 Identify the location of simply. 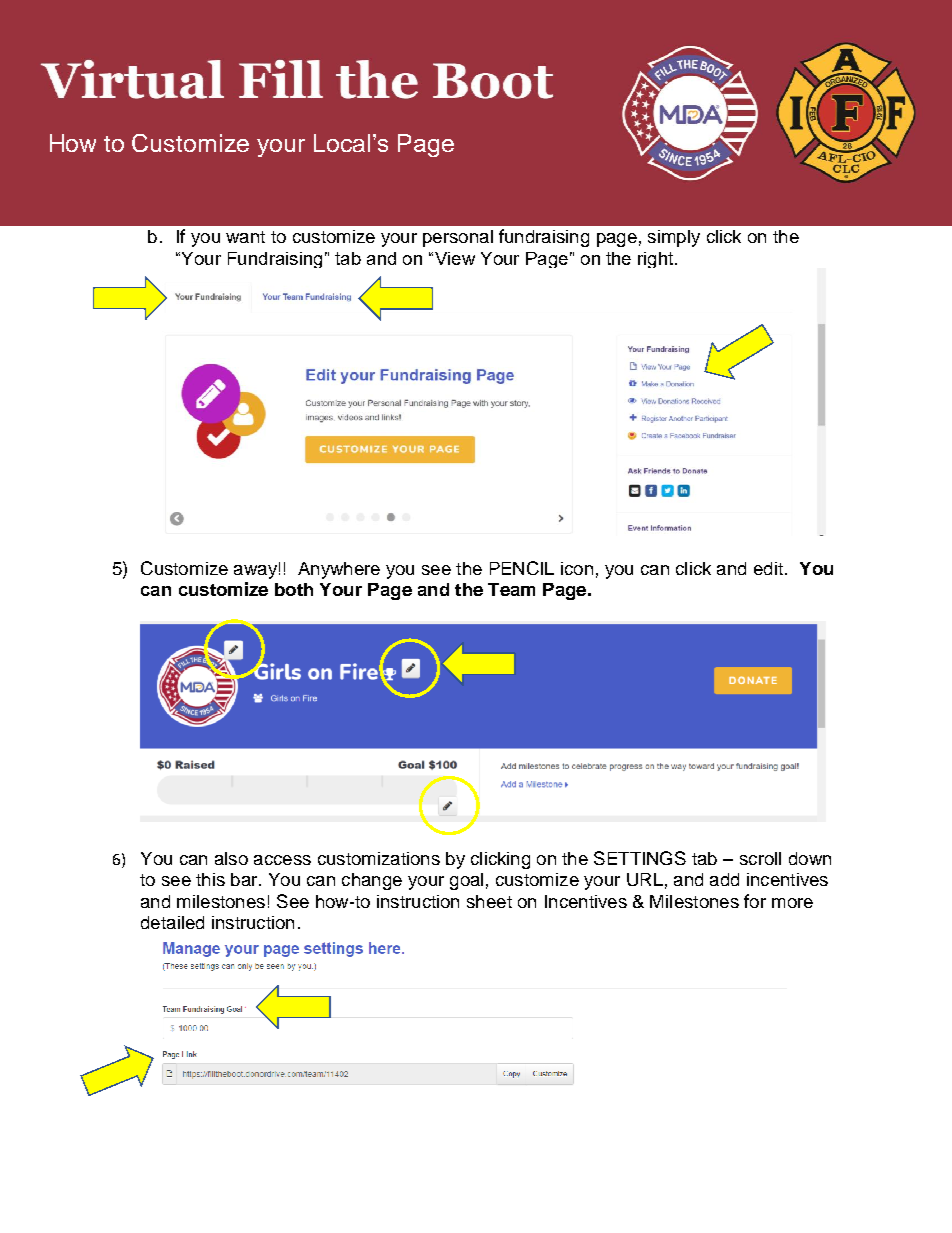
(674, 238).
